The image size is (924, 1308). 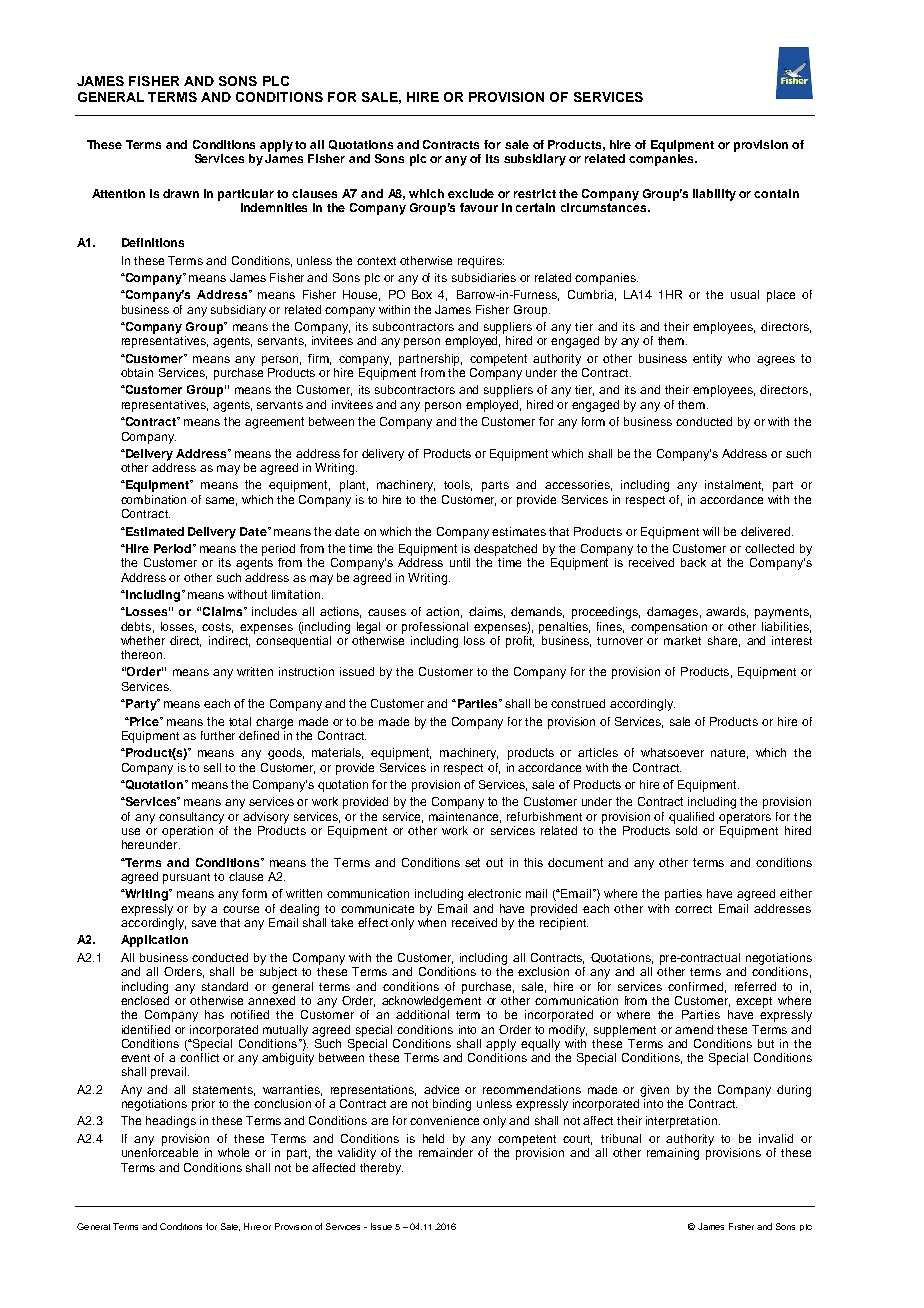 I want to click on save, so click(x=204, y=923).
